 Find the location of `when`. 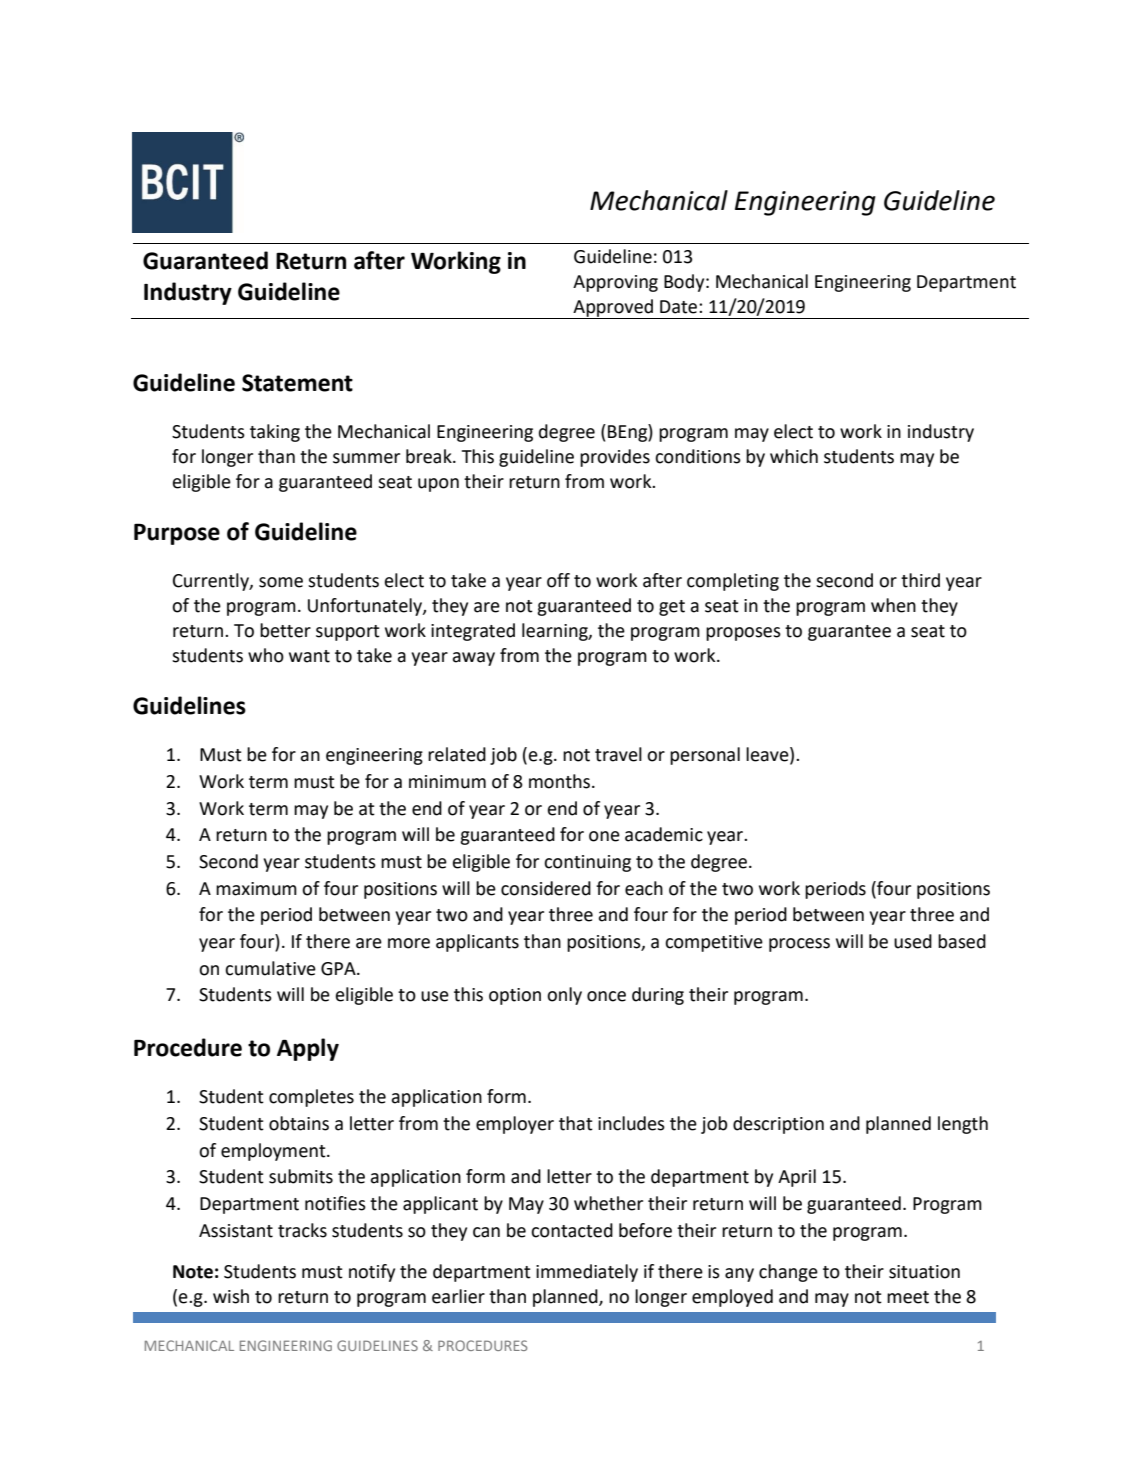

when is located at coordinates (893, 605).
